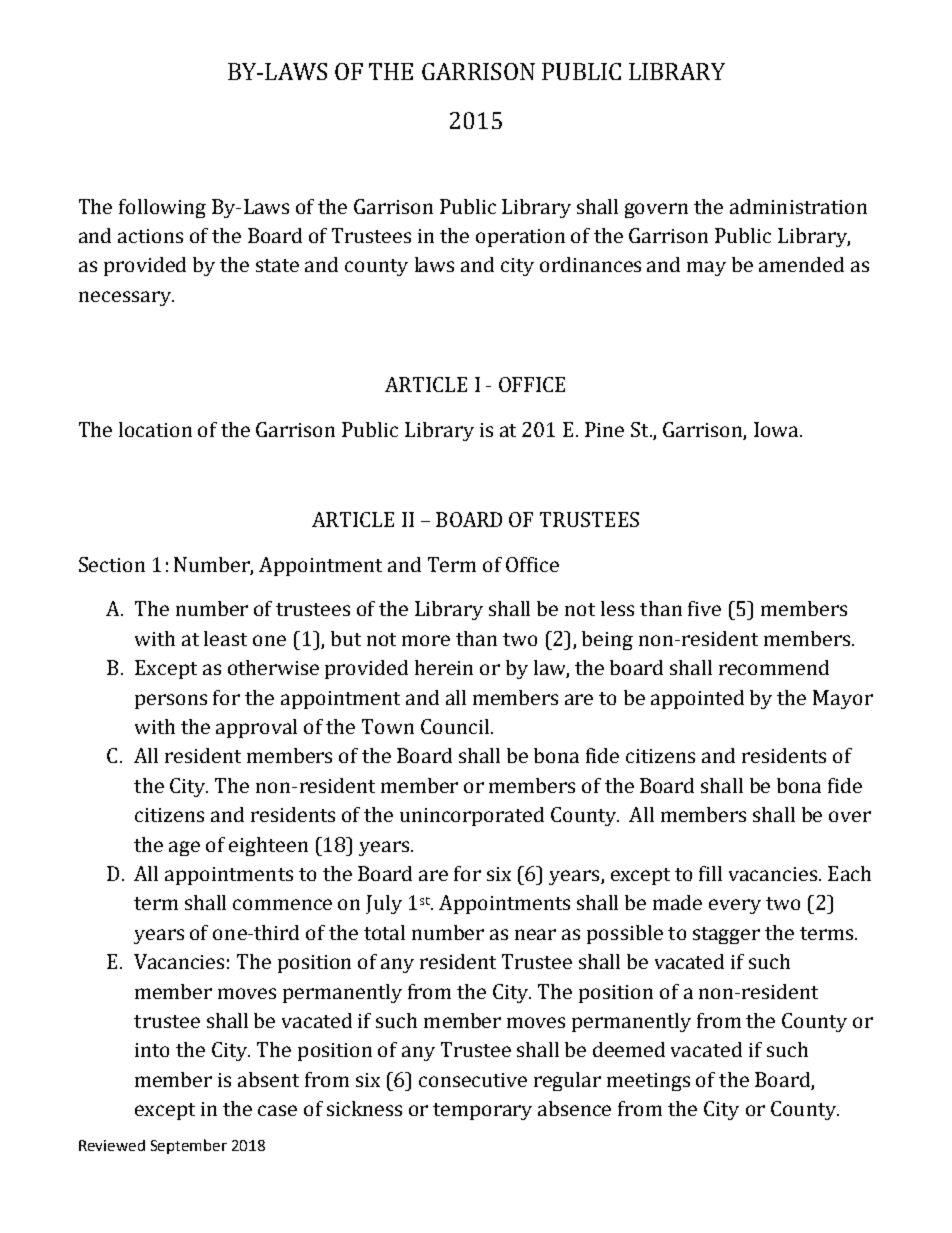 Image resolution: width=952 pixels, height=1233 pixels. What do you see at coordinates (704, 608) in the screenshot?
I see `five` at bounding box center [704, 608].
